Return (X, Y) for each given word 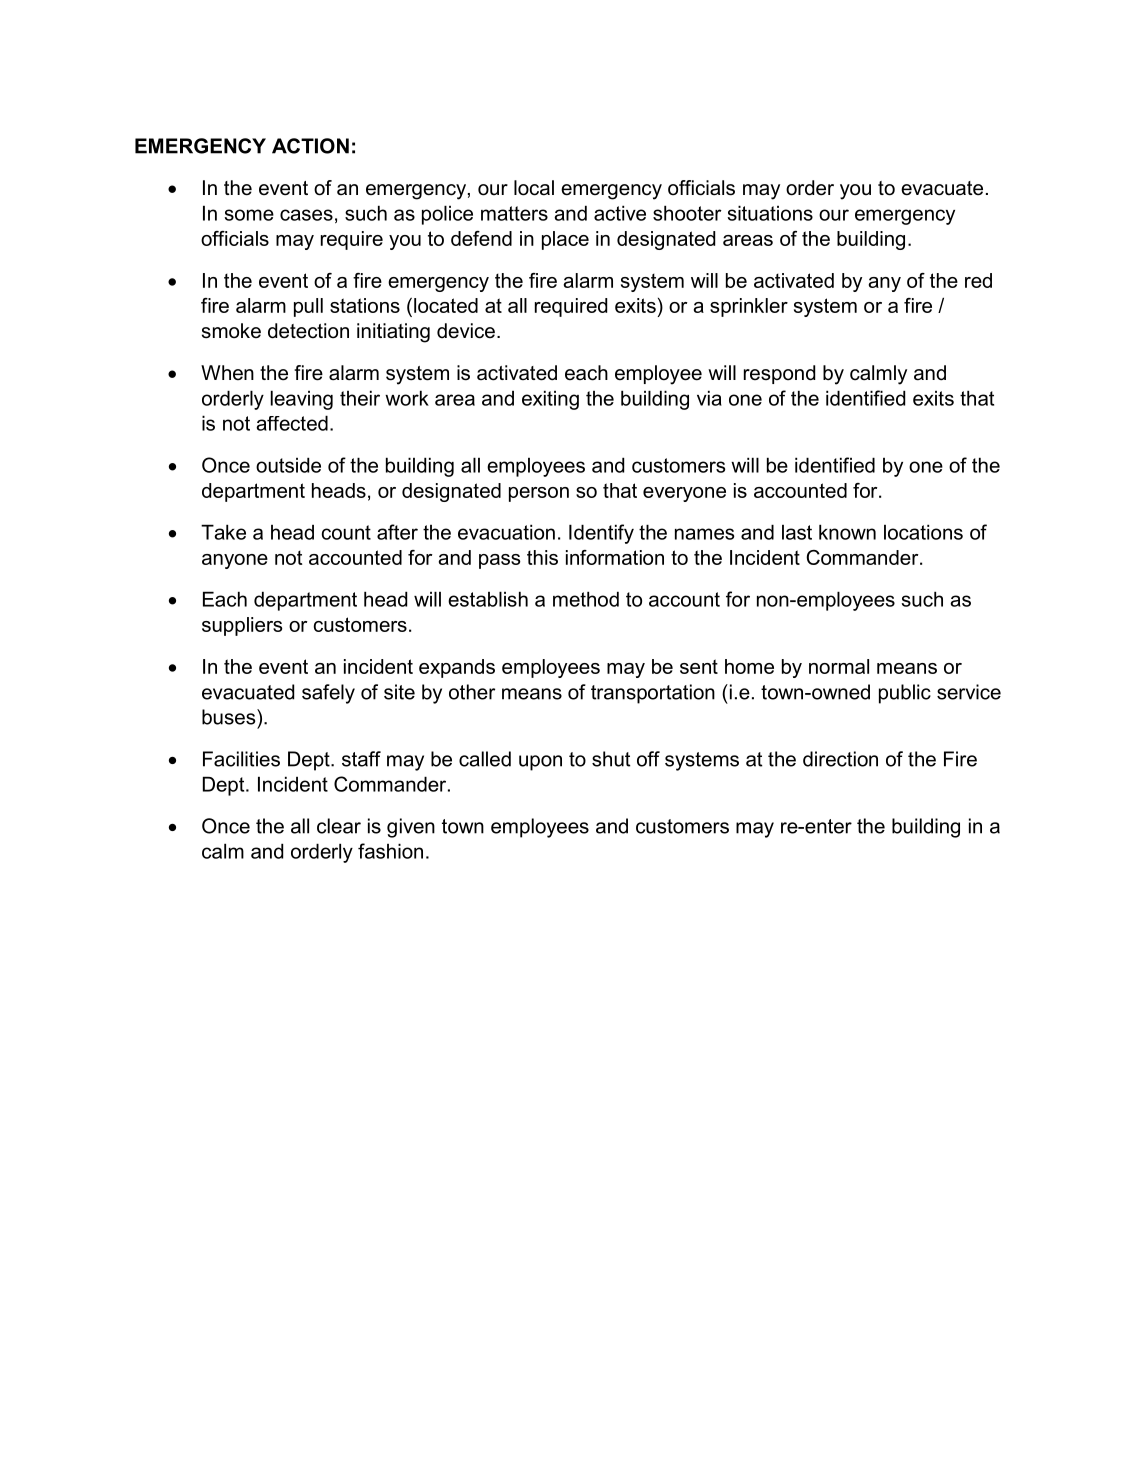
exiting (550, 400)
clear (339, 826)
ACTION (310, 146)
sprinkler (749, 307)
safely (328, 694)
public (905, 694)
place (565, 240)
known (847, 532)
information (615, 557)
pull (308, 307)
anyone (235, 561)
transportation (653, 694)
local (534, 188)
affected (292, 423)
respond (779, 374)
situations (770, 213)
